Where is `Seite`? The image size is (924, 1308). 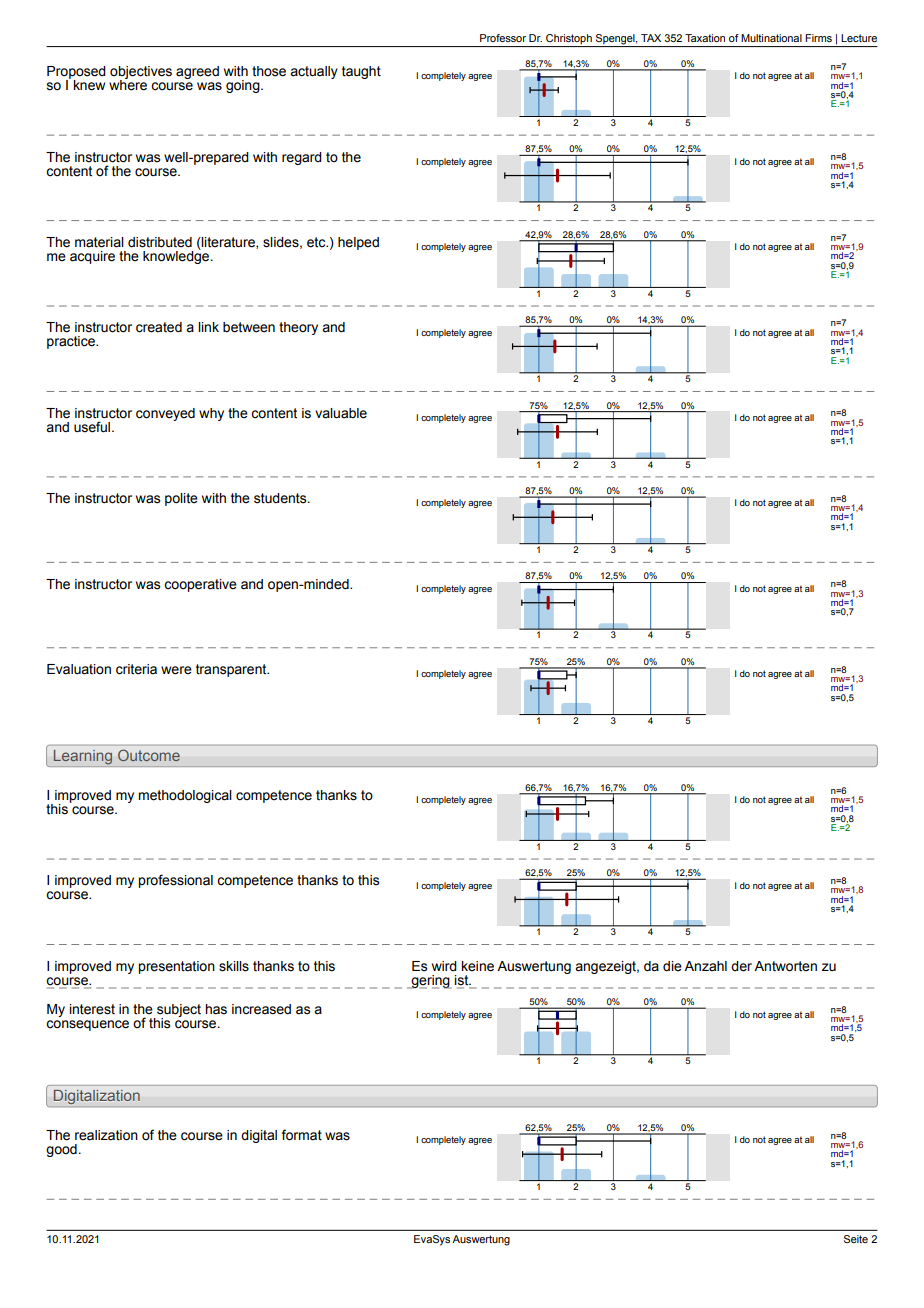
Seite is located at coordinates (856, 1239).
